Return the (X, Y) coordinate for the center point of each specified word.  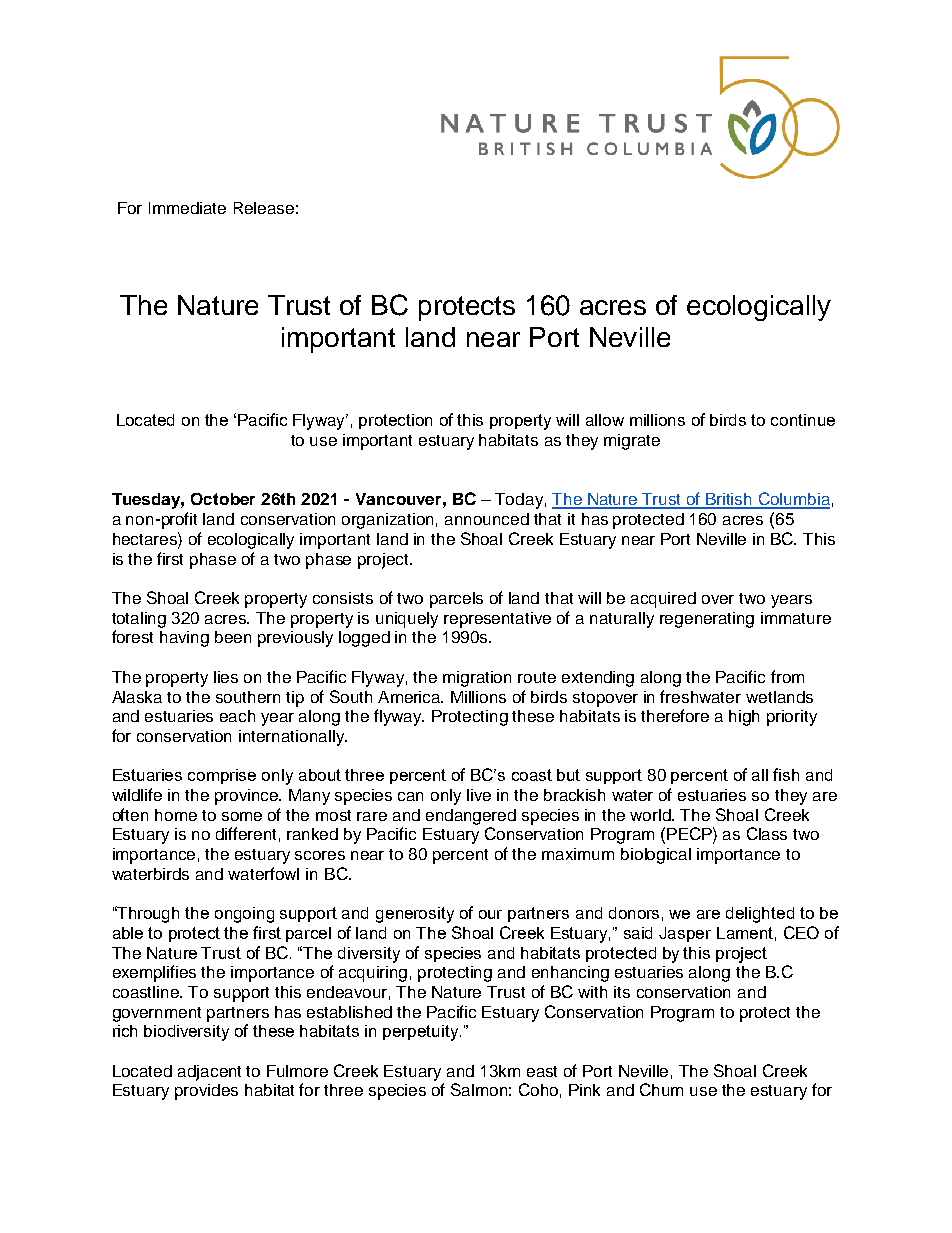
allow (605, 420)
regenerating (707, 620)
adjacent (209, 1073)
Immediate (187, 208)
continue (803, 420)
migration (477, 679)
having (184, 639)
